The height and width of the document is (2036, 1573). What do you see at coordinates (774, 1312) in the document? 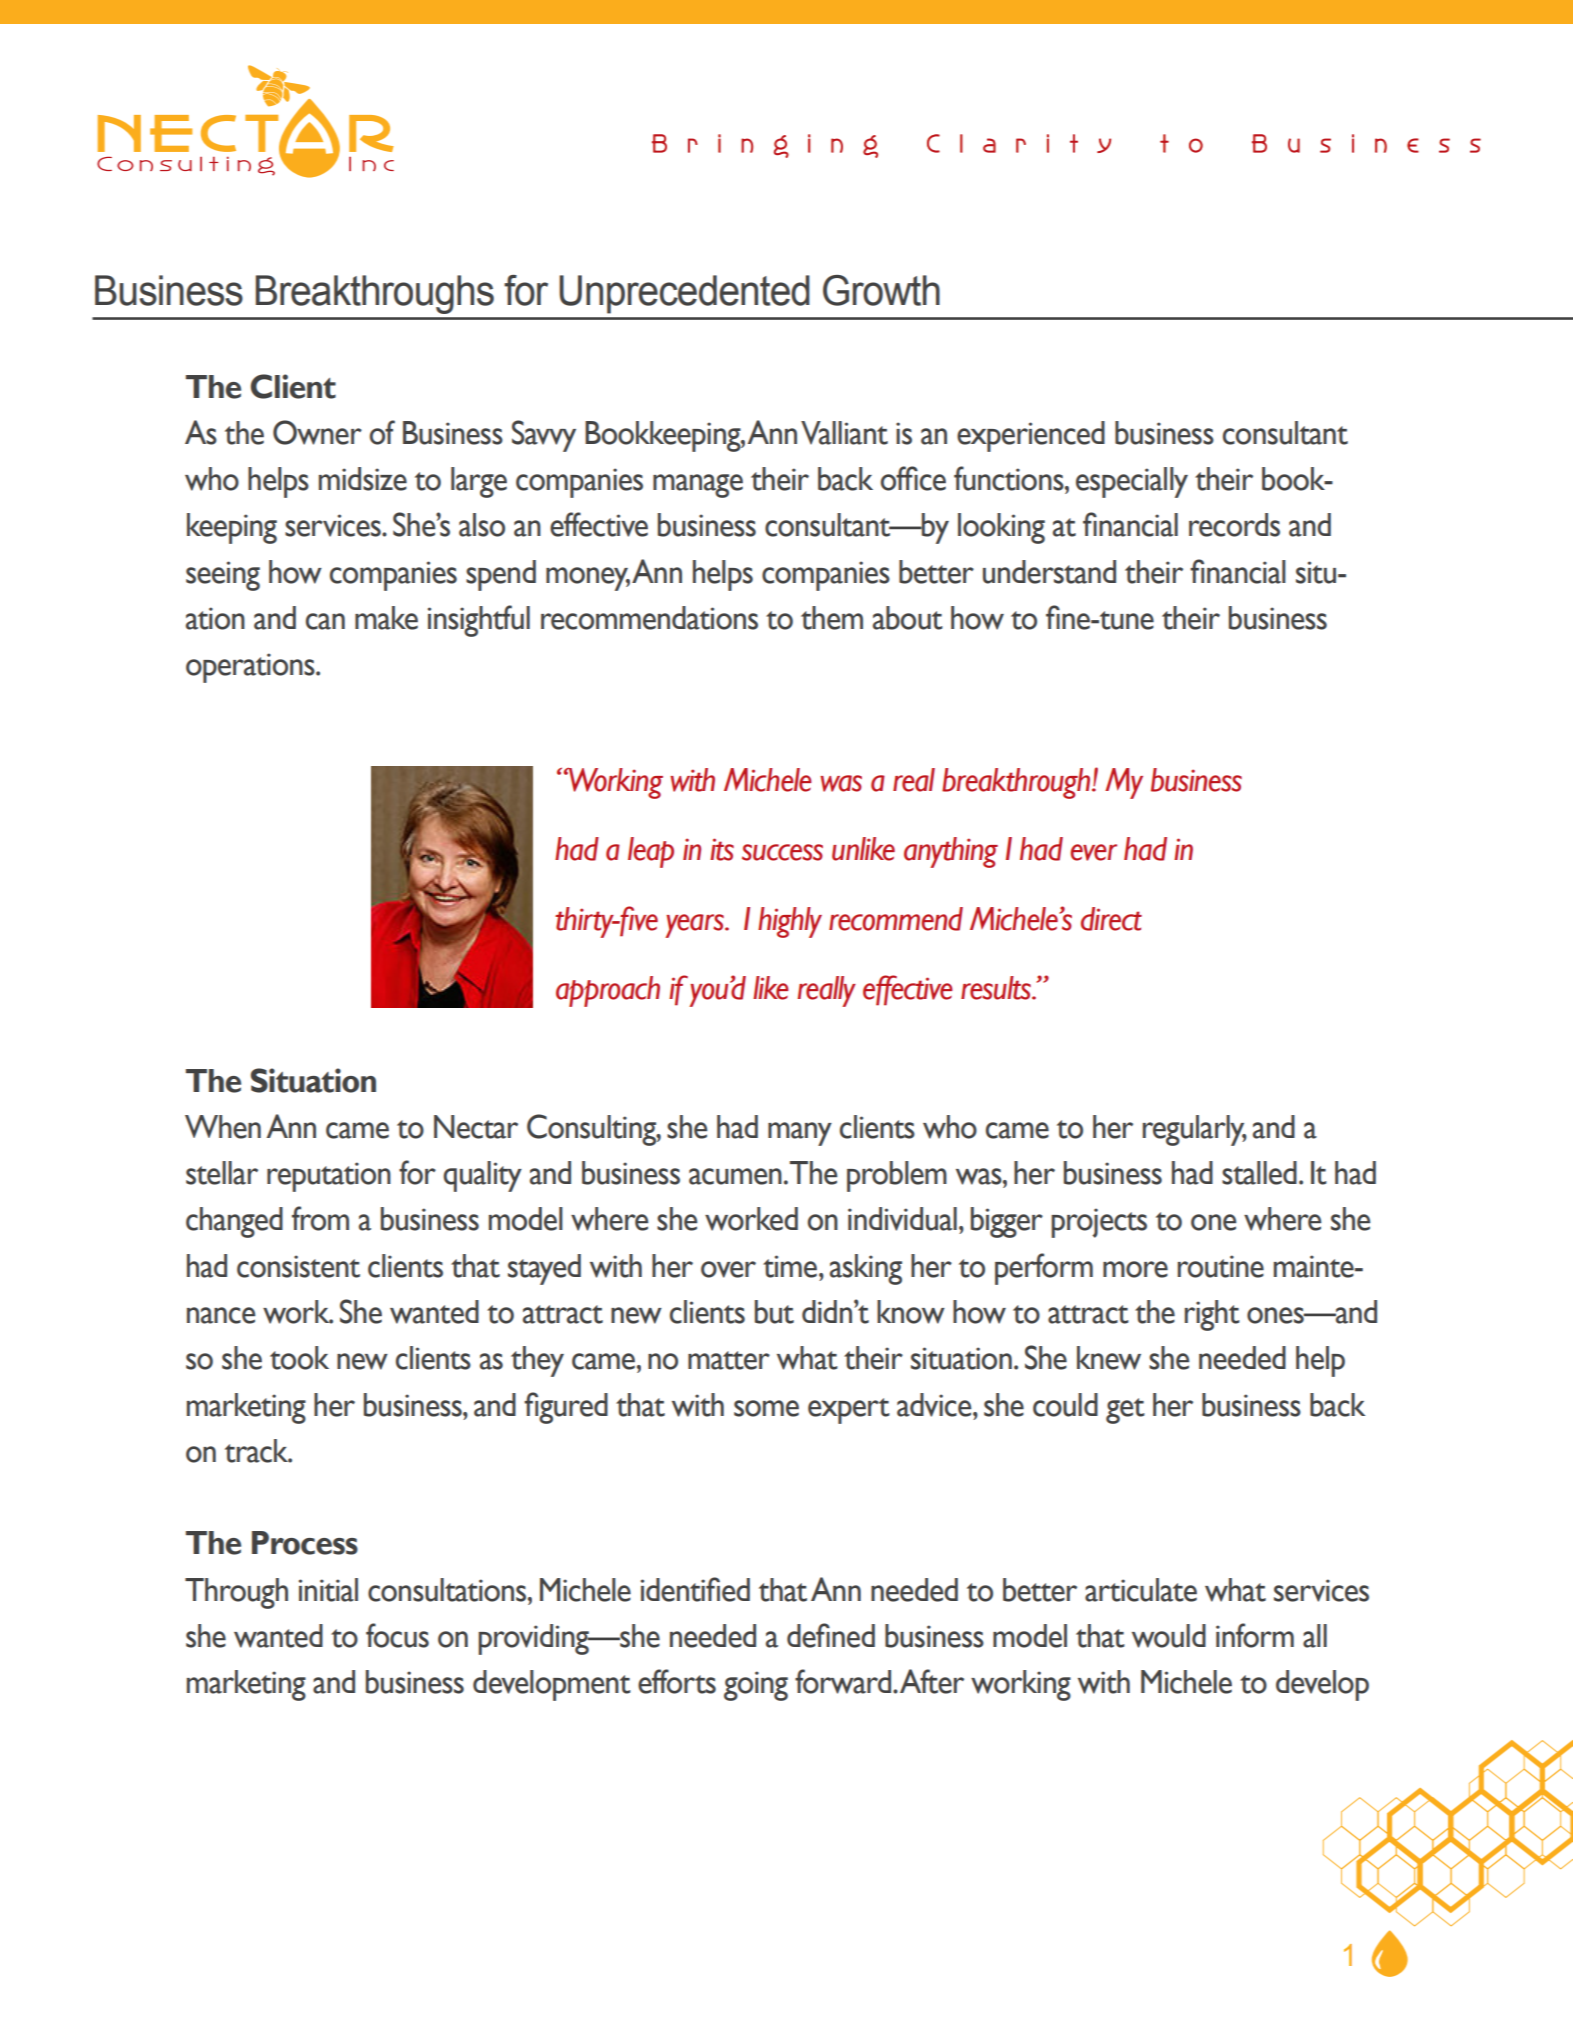
I see `but` at bounding box center [774, 1312].
